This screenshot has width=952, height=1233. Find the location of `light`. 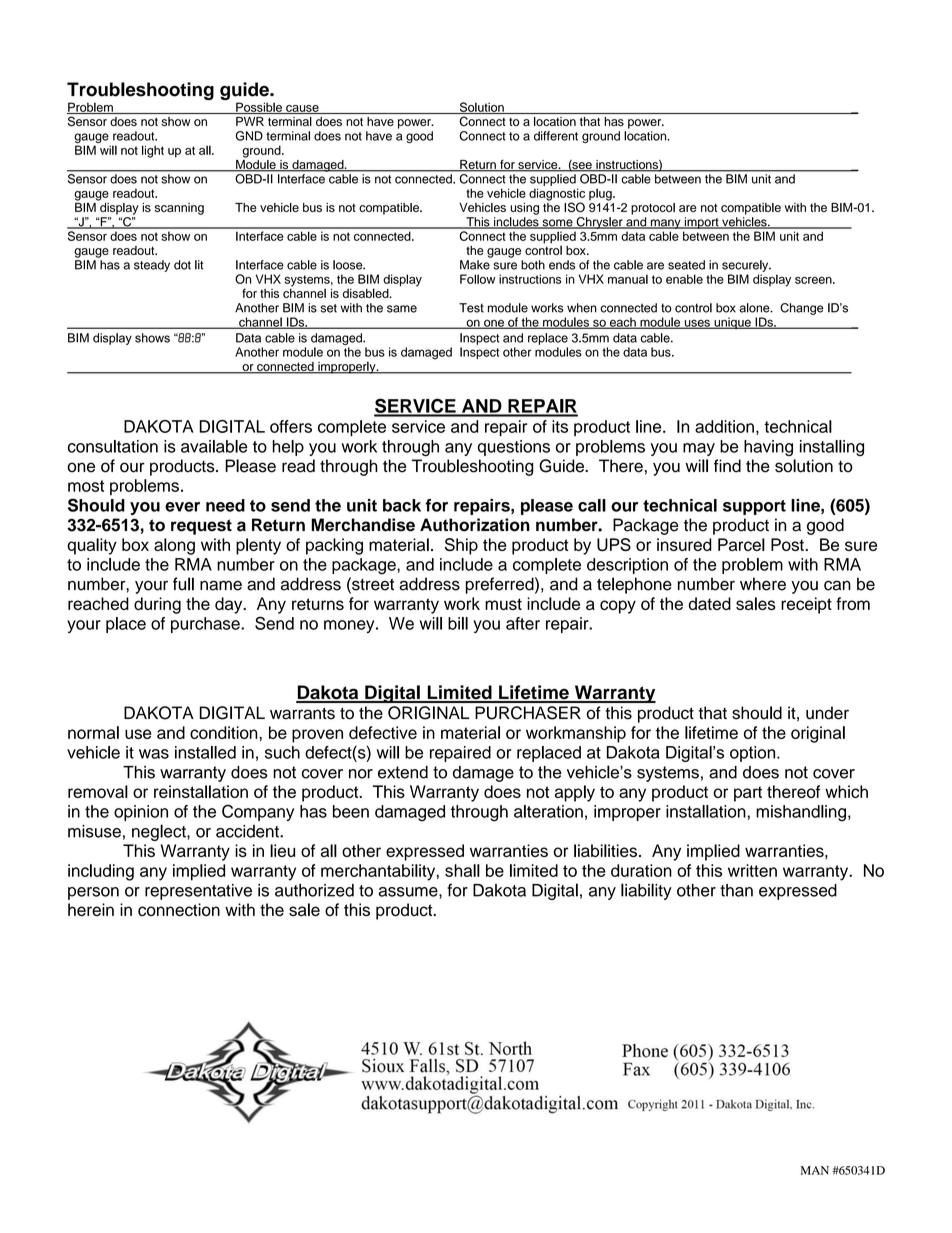

light is located at coordinates (153, 151).
